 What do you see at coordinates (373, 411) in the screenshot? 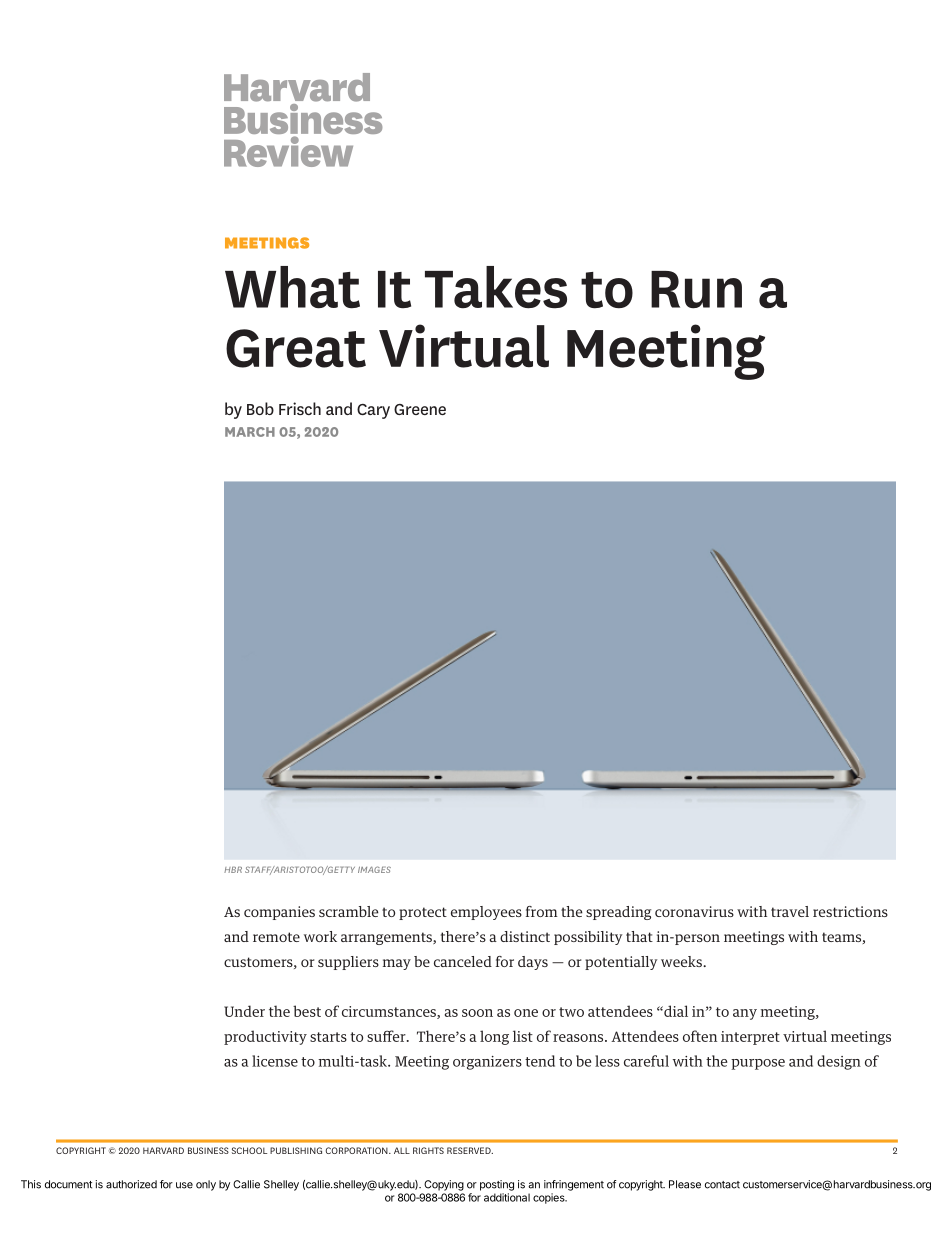
I see `Cary` at bounding box center [373, 411].
